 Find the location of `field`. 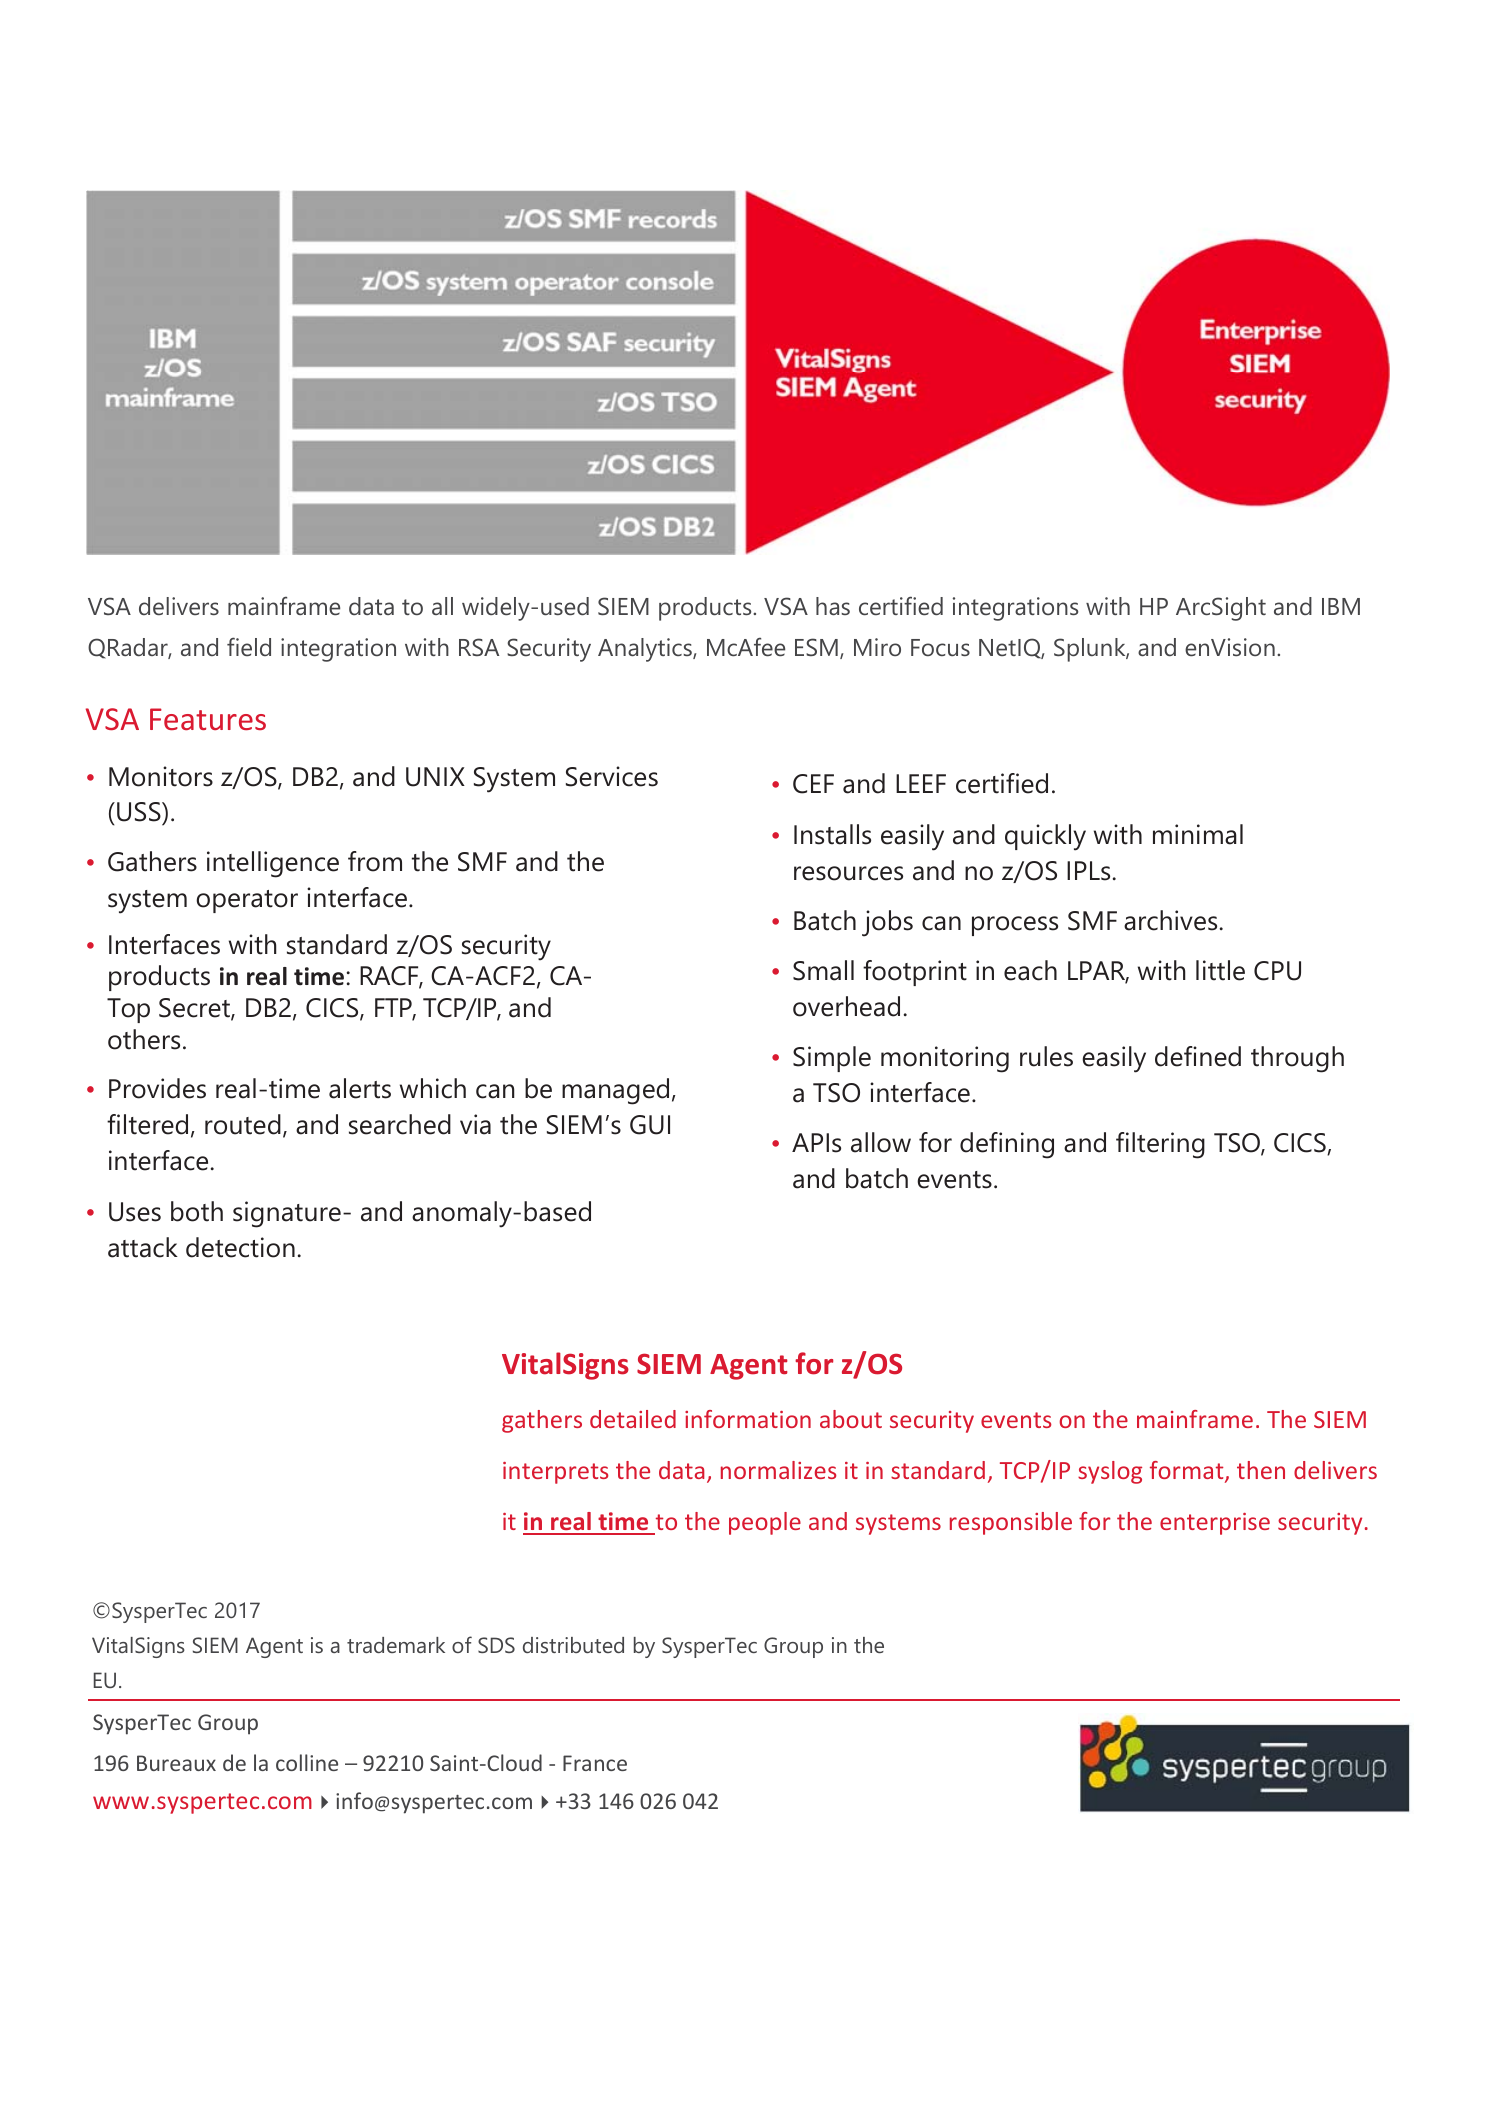

field is located at coordinates (249, 646).
